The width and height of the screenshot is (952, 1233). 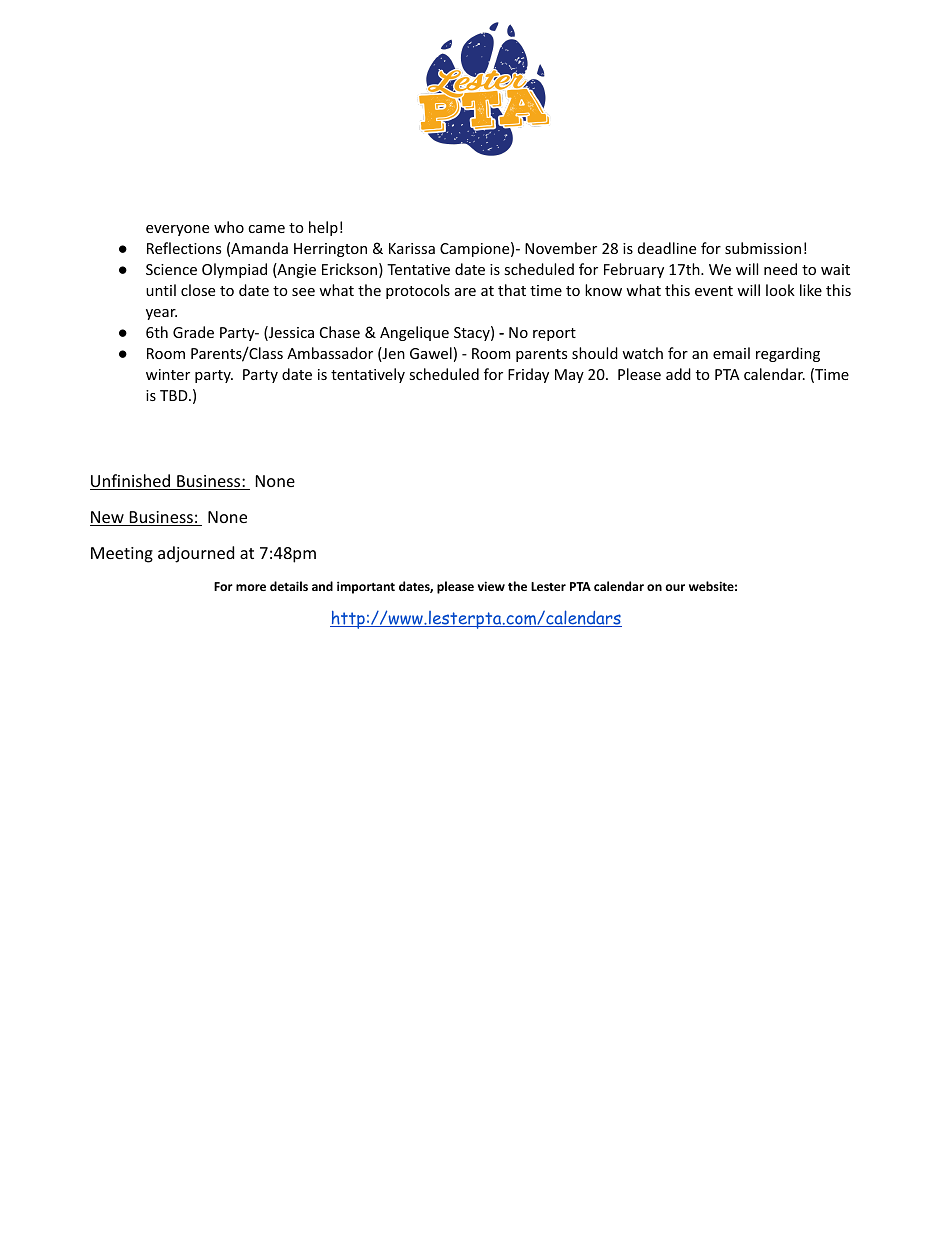 What do you see at coordinates (554, 334) in the screenshot?
I see `report` at bounding box center [554, 334].
